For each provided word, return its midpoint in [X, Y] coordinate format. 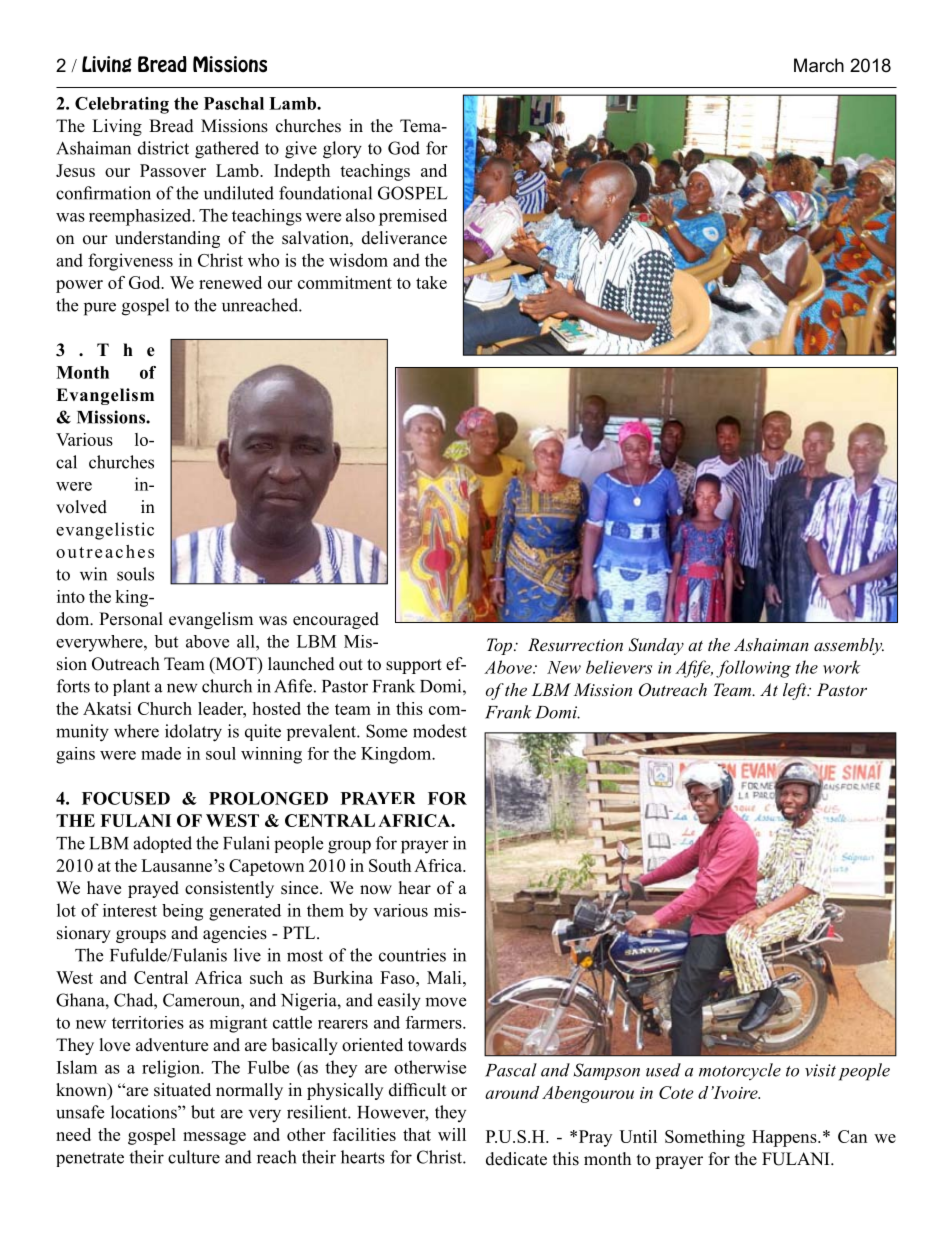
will [452, 1134]
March [819, 65]
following [753, 669]
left [796, 691]
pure [100, 309]
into [71, 596]
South [390, 865]
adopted [162, 844]
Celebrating [122, 105]
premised [413, 217]
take [431, 282]
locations [145, 1112]
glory [342, 150]
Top [501, 646]
